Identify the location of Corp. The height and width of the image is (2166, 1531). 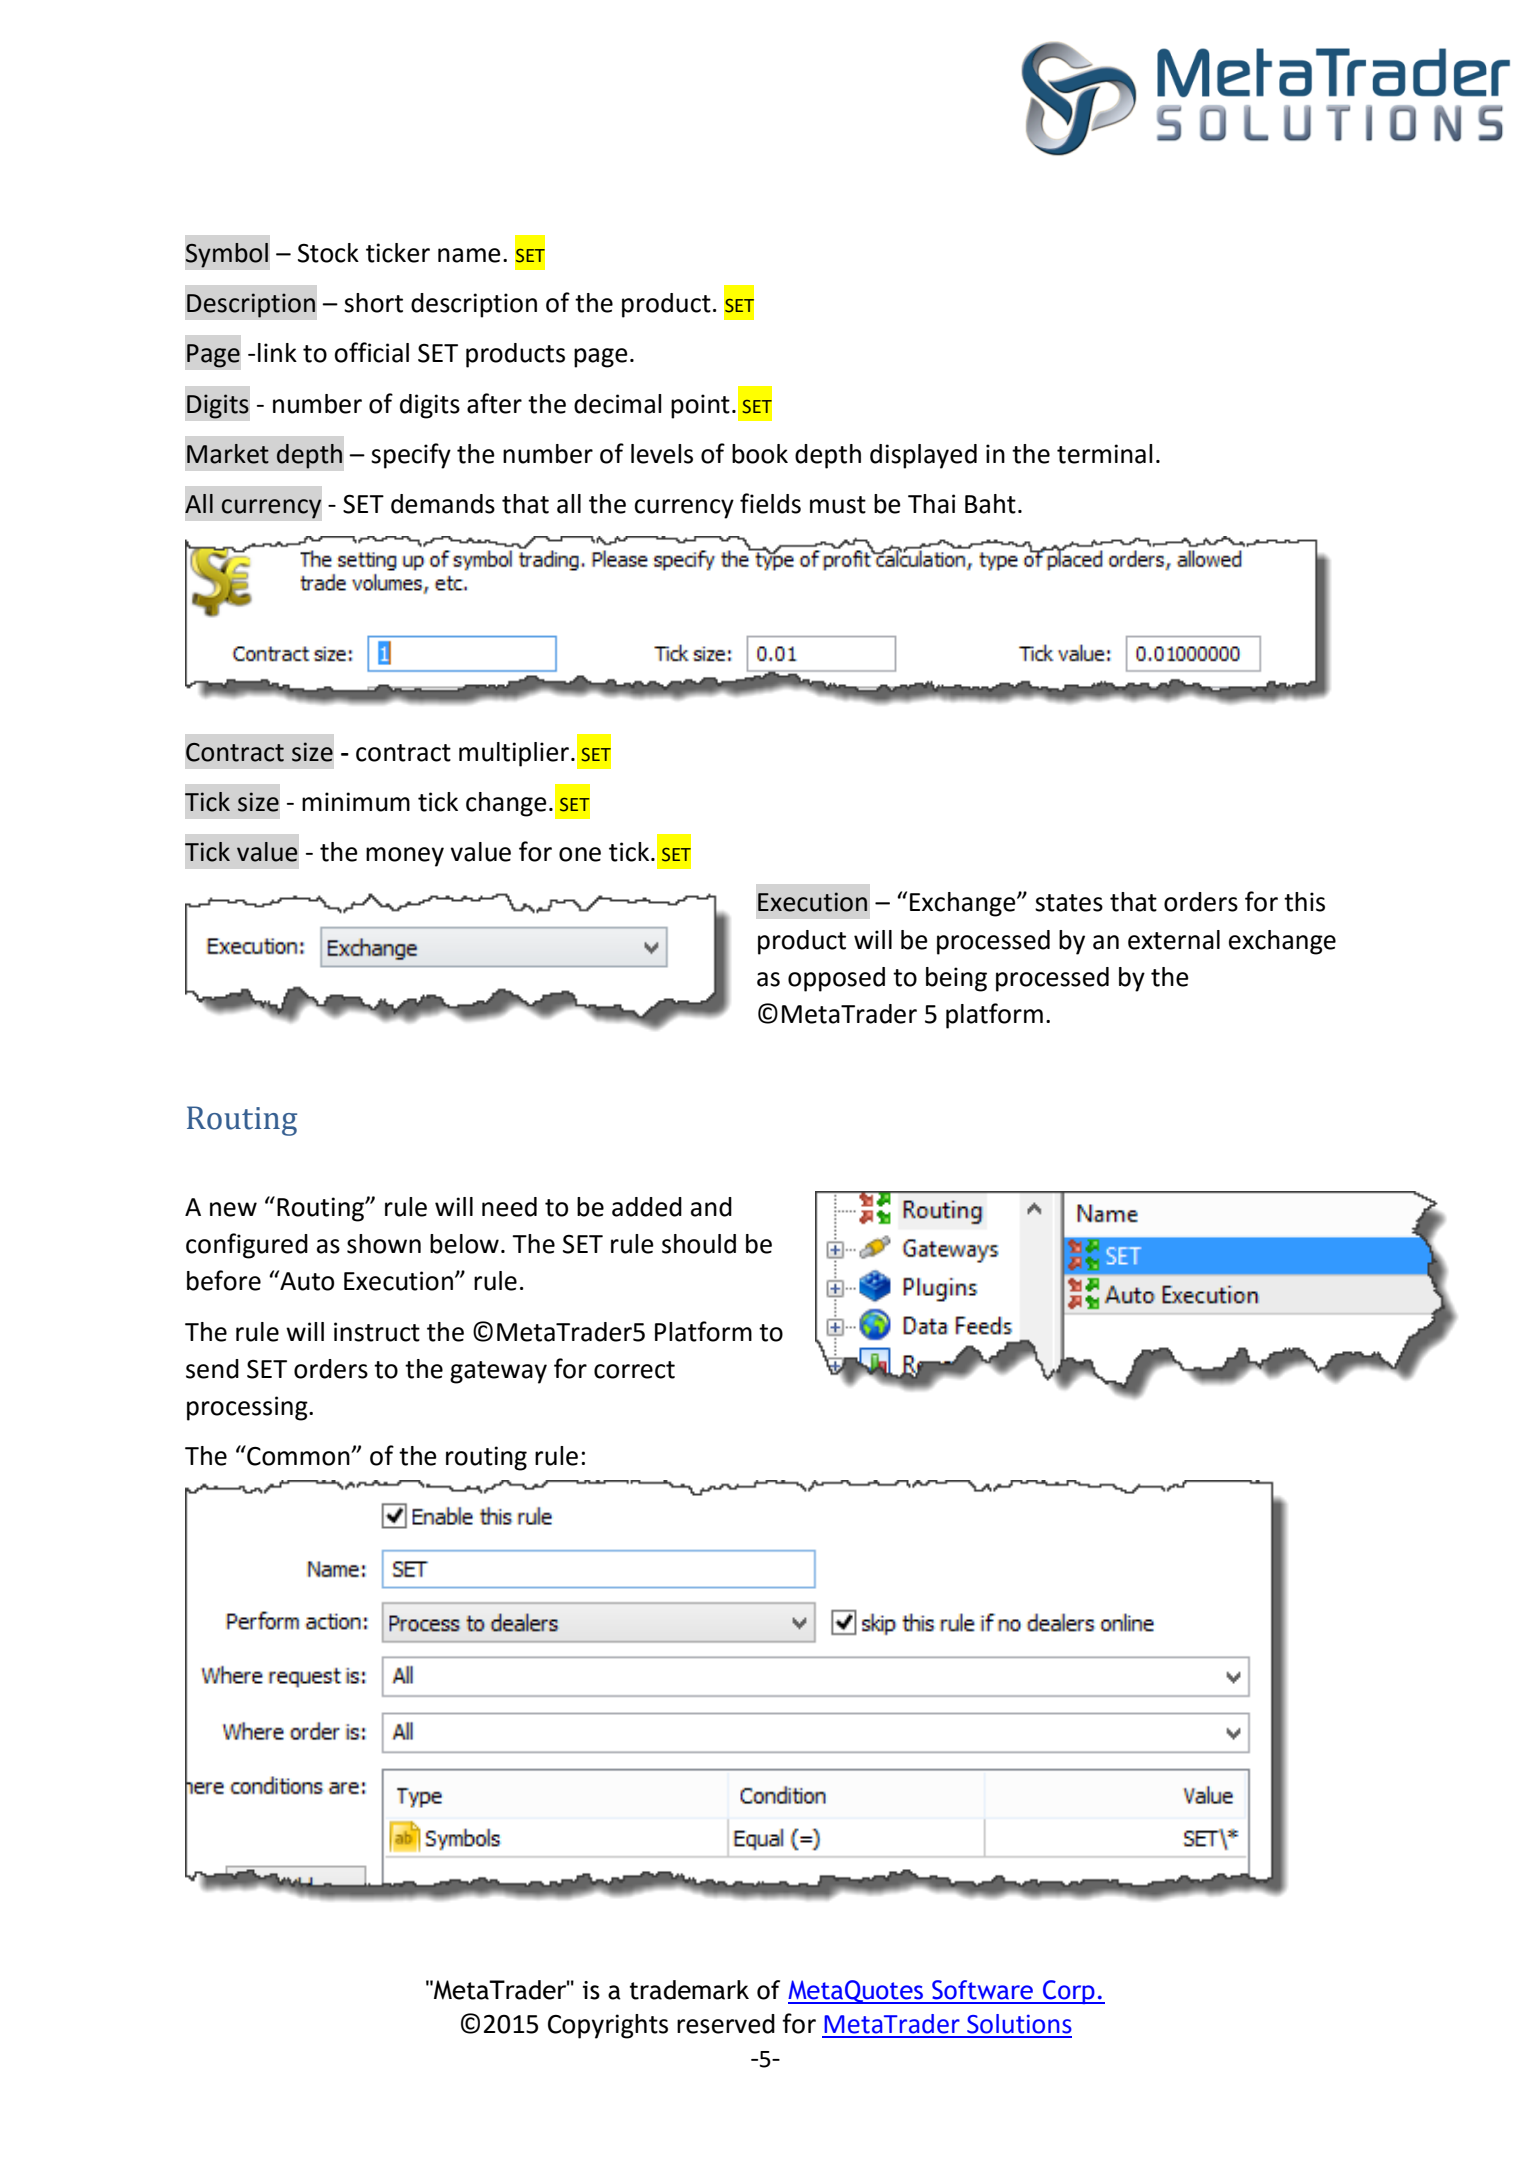
(1069, 1992).
